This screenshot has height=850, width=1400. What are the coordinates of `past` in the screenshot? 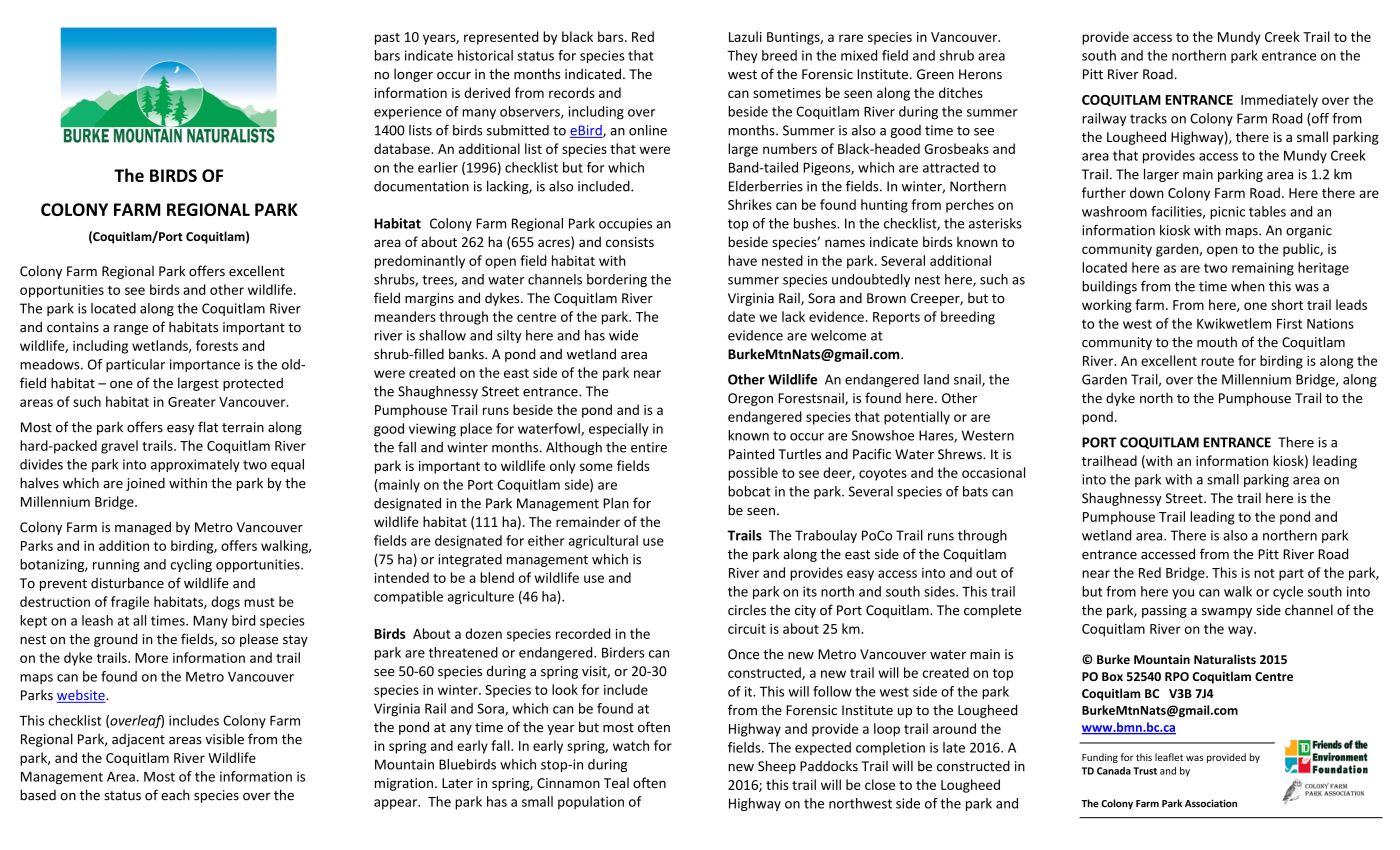 It's located at (387, 39).
